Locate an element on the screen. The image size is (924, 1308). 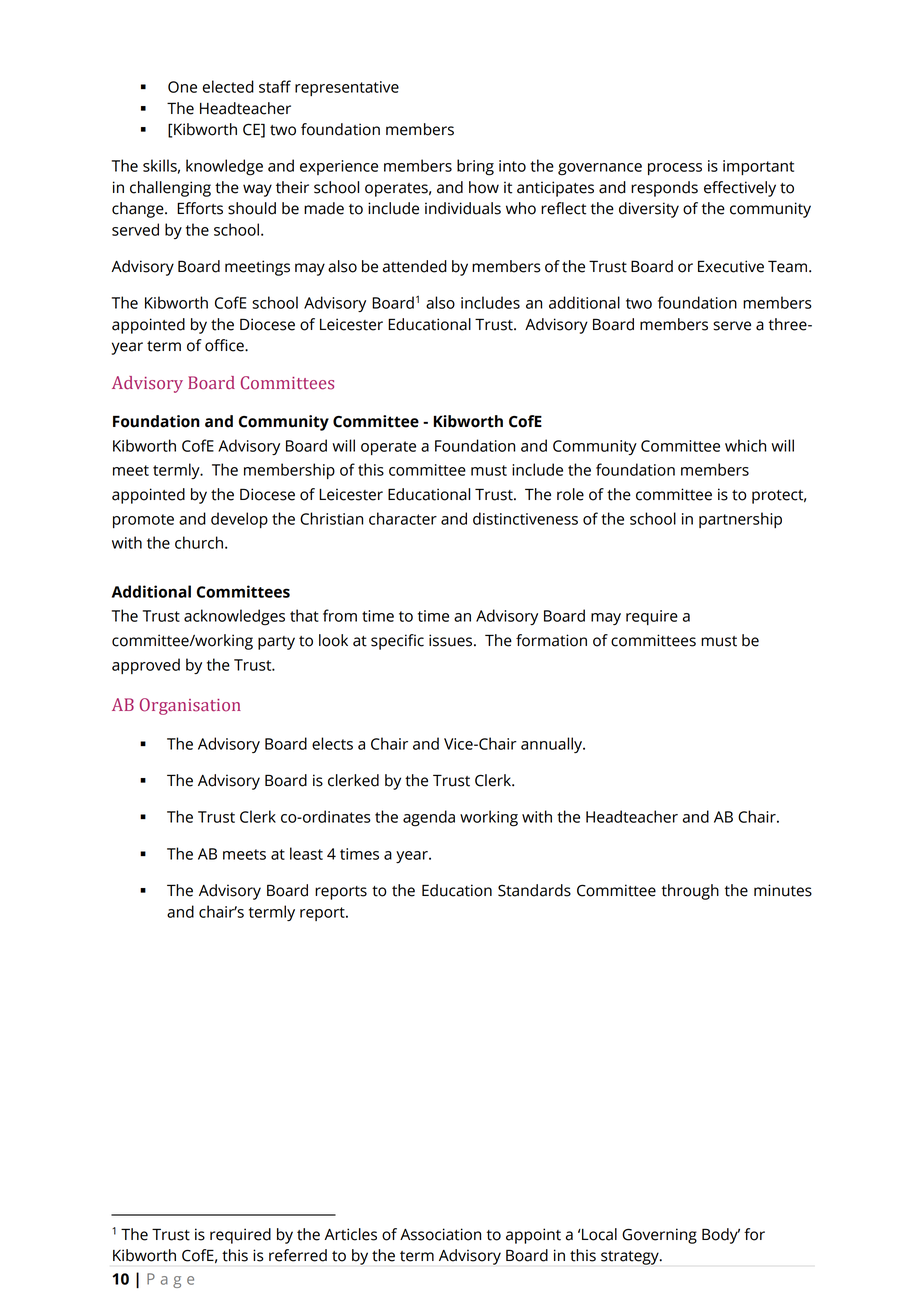
process is located at coordinates (675, 169).
